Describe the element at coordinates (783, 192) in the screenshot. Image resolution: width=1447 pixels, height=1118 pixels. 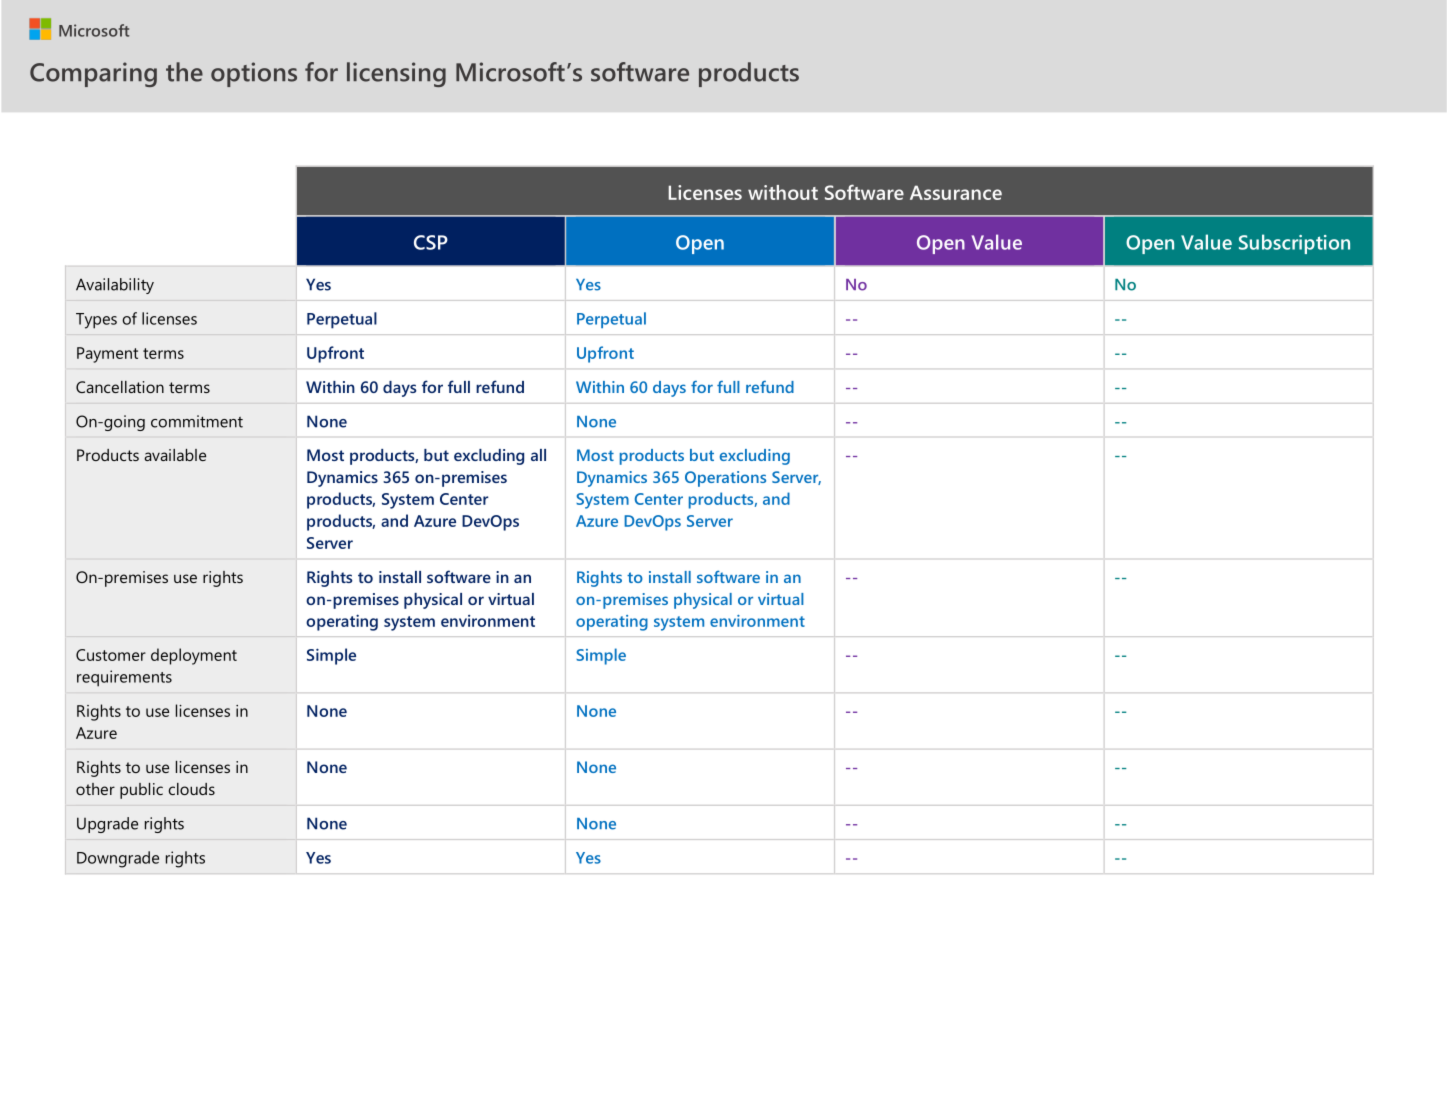
I see `without` at that location.
